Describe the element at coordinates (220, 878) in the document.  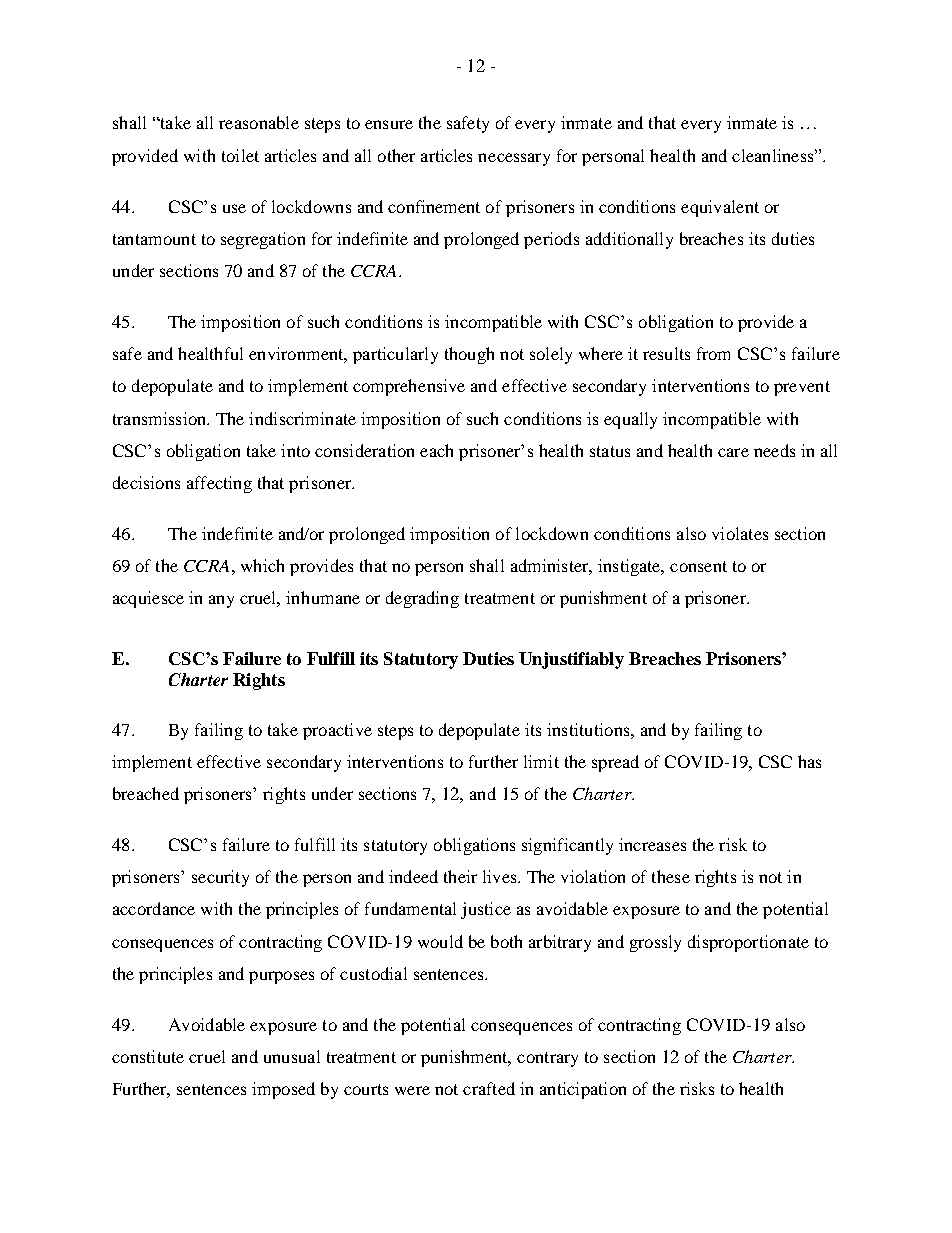
I see `security` at that location.
